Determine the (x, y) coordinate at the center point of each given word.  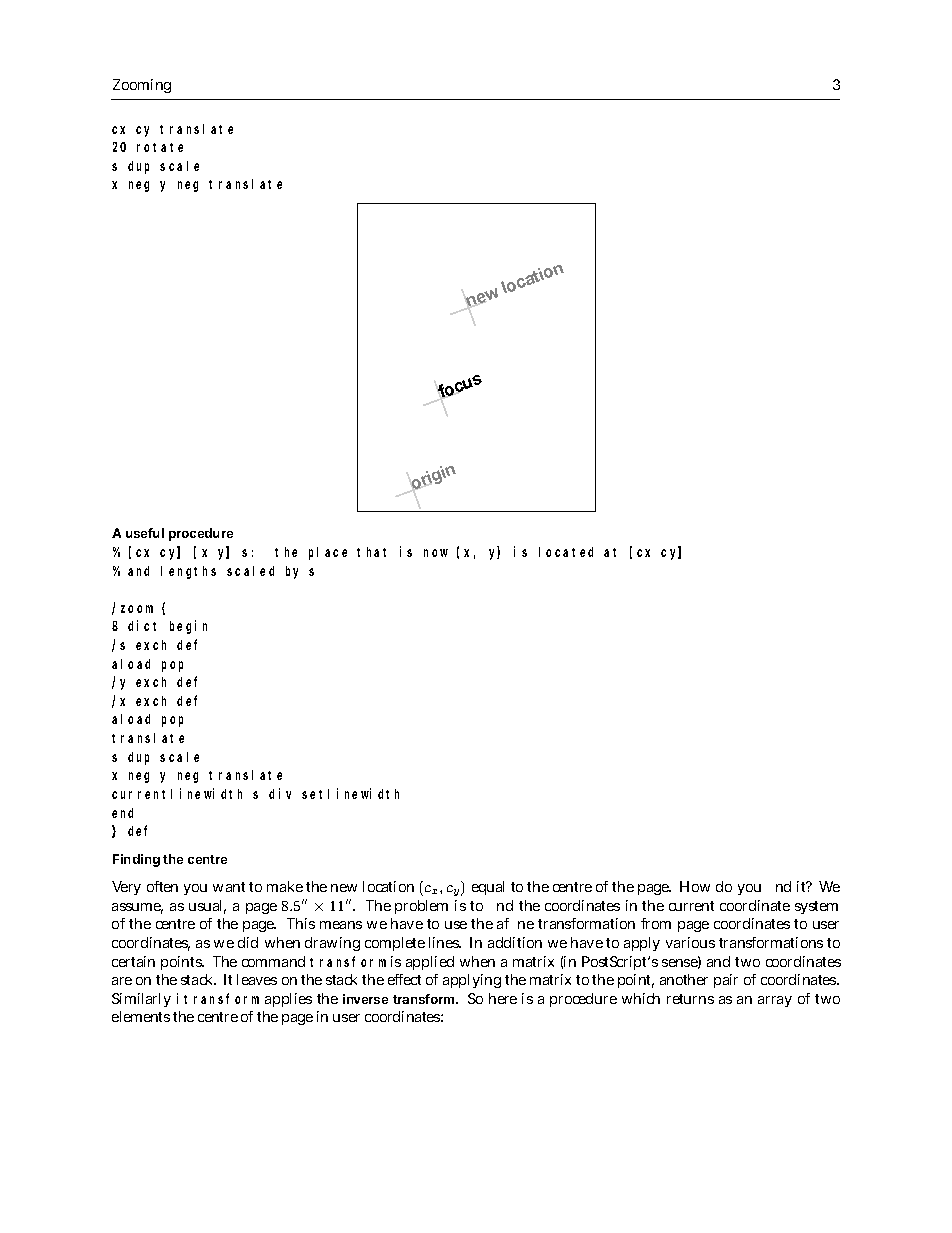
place (328, 553)
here (503, 998)
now (436, 553)
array (775, 1001)
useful (145, 533)
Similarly (141, 1000)
